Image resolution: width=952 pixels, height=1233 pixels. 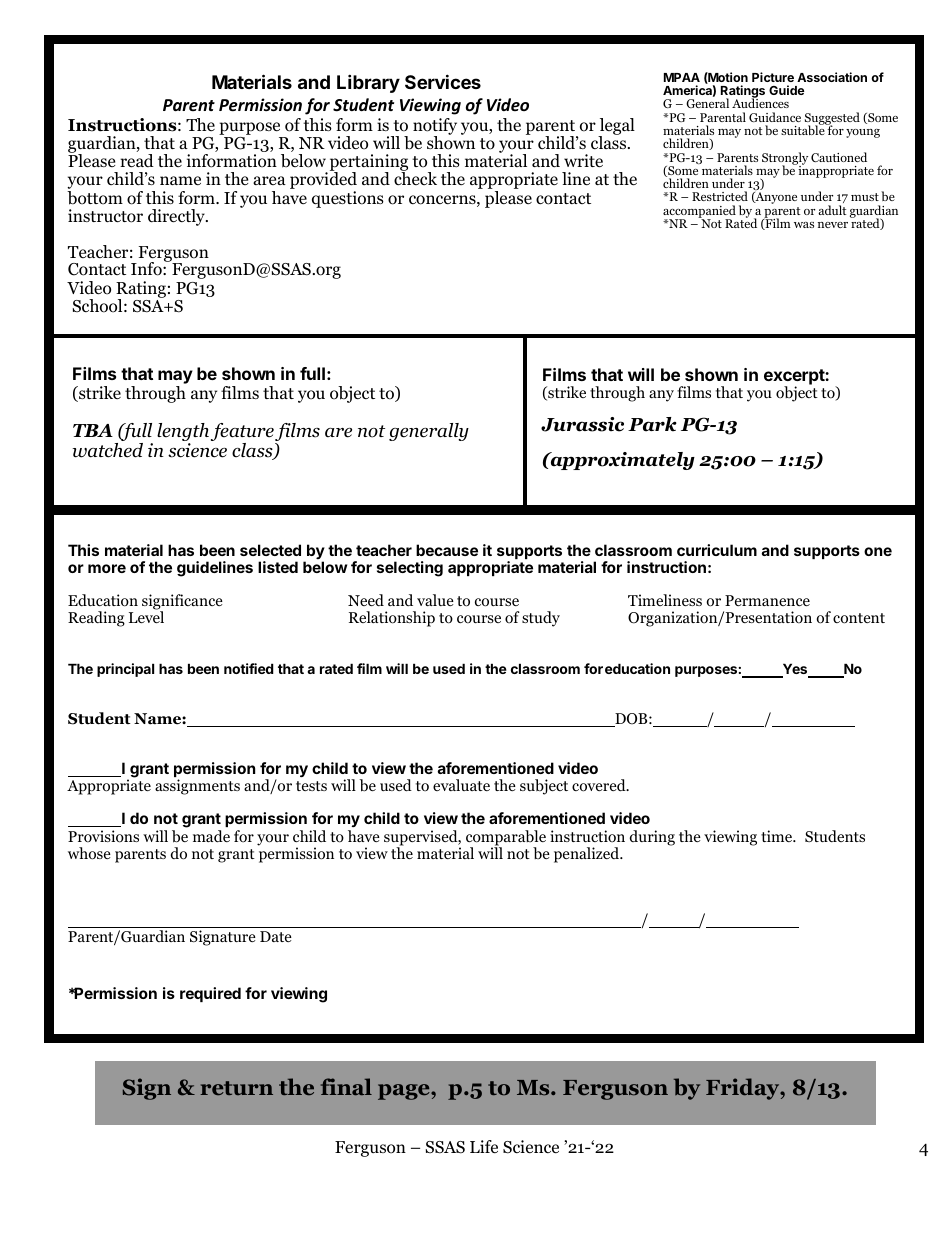 I want to click on made, so click(x=211, y=836).
